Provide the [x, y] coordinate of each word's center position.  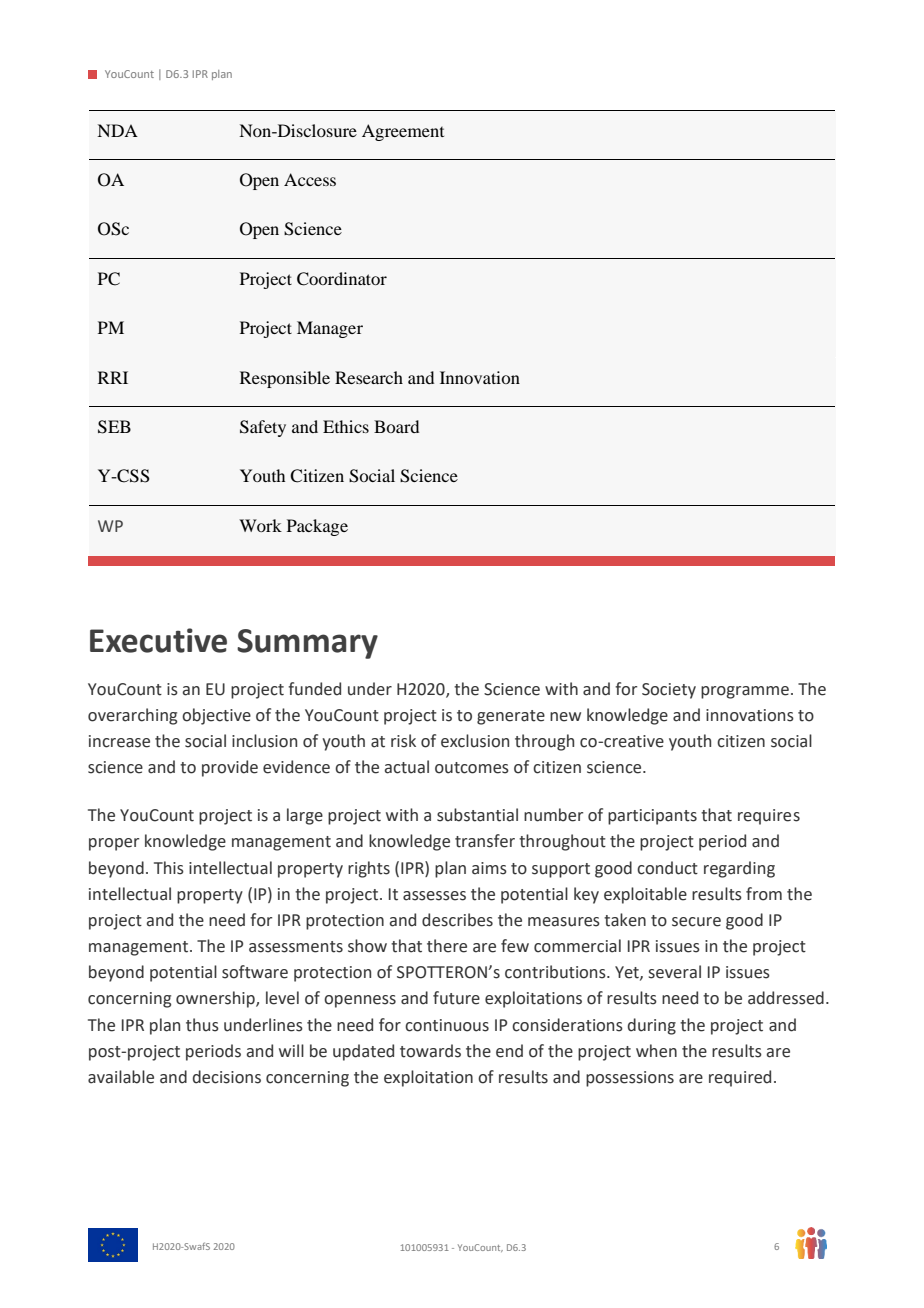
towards [430, 1051]
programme [745, 692]
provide [230, 768]
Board [396, 426]
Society [669, 691]
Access [310, 179]
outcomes [472, 768]
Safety [263, 428]
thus [202, 1025]
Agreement [403, 132]
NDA [117, 130]
